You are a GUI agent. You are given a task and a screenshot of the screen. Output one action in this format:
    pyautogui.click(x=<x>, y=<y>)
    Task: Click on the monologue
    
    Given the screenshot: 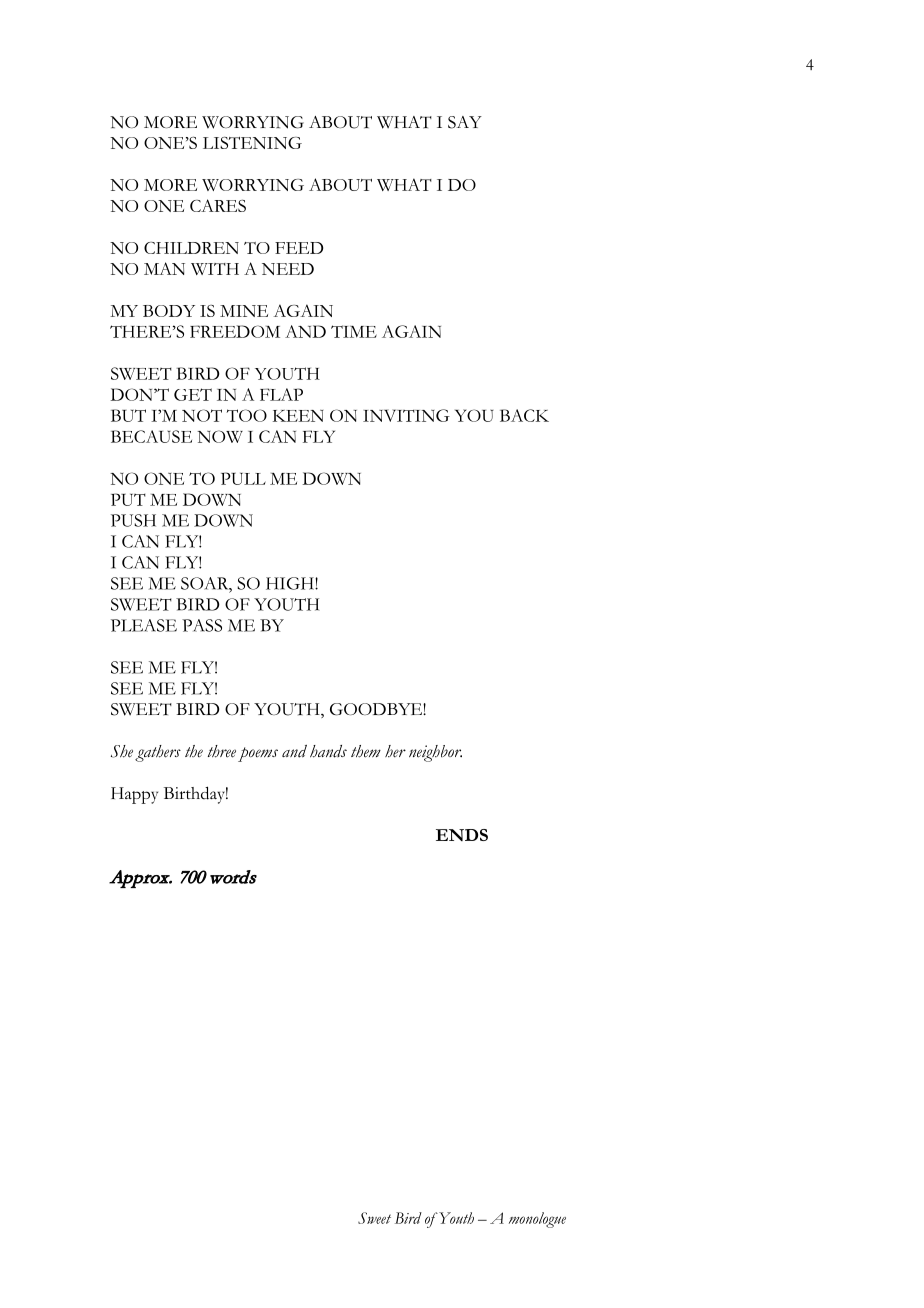 What is the action you would take?
    pyautogui.click(x=537, y=1220)
